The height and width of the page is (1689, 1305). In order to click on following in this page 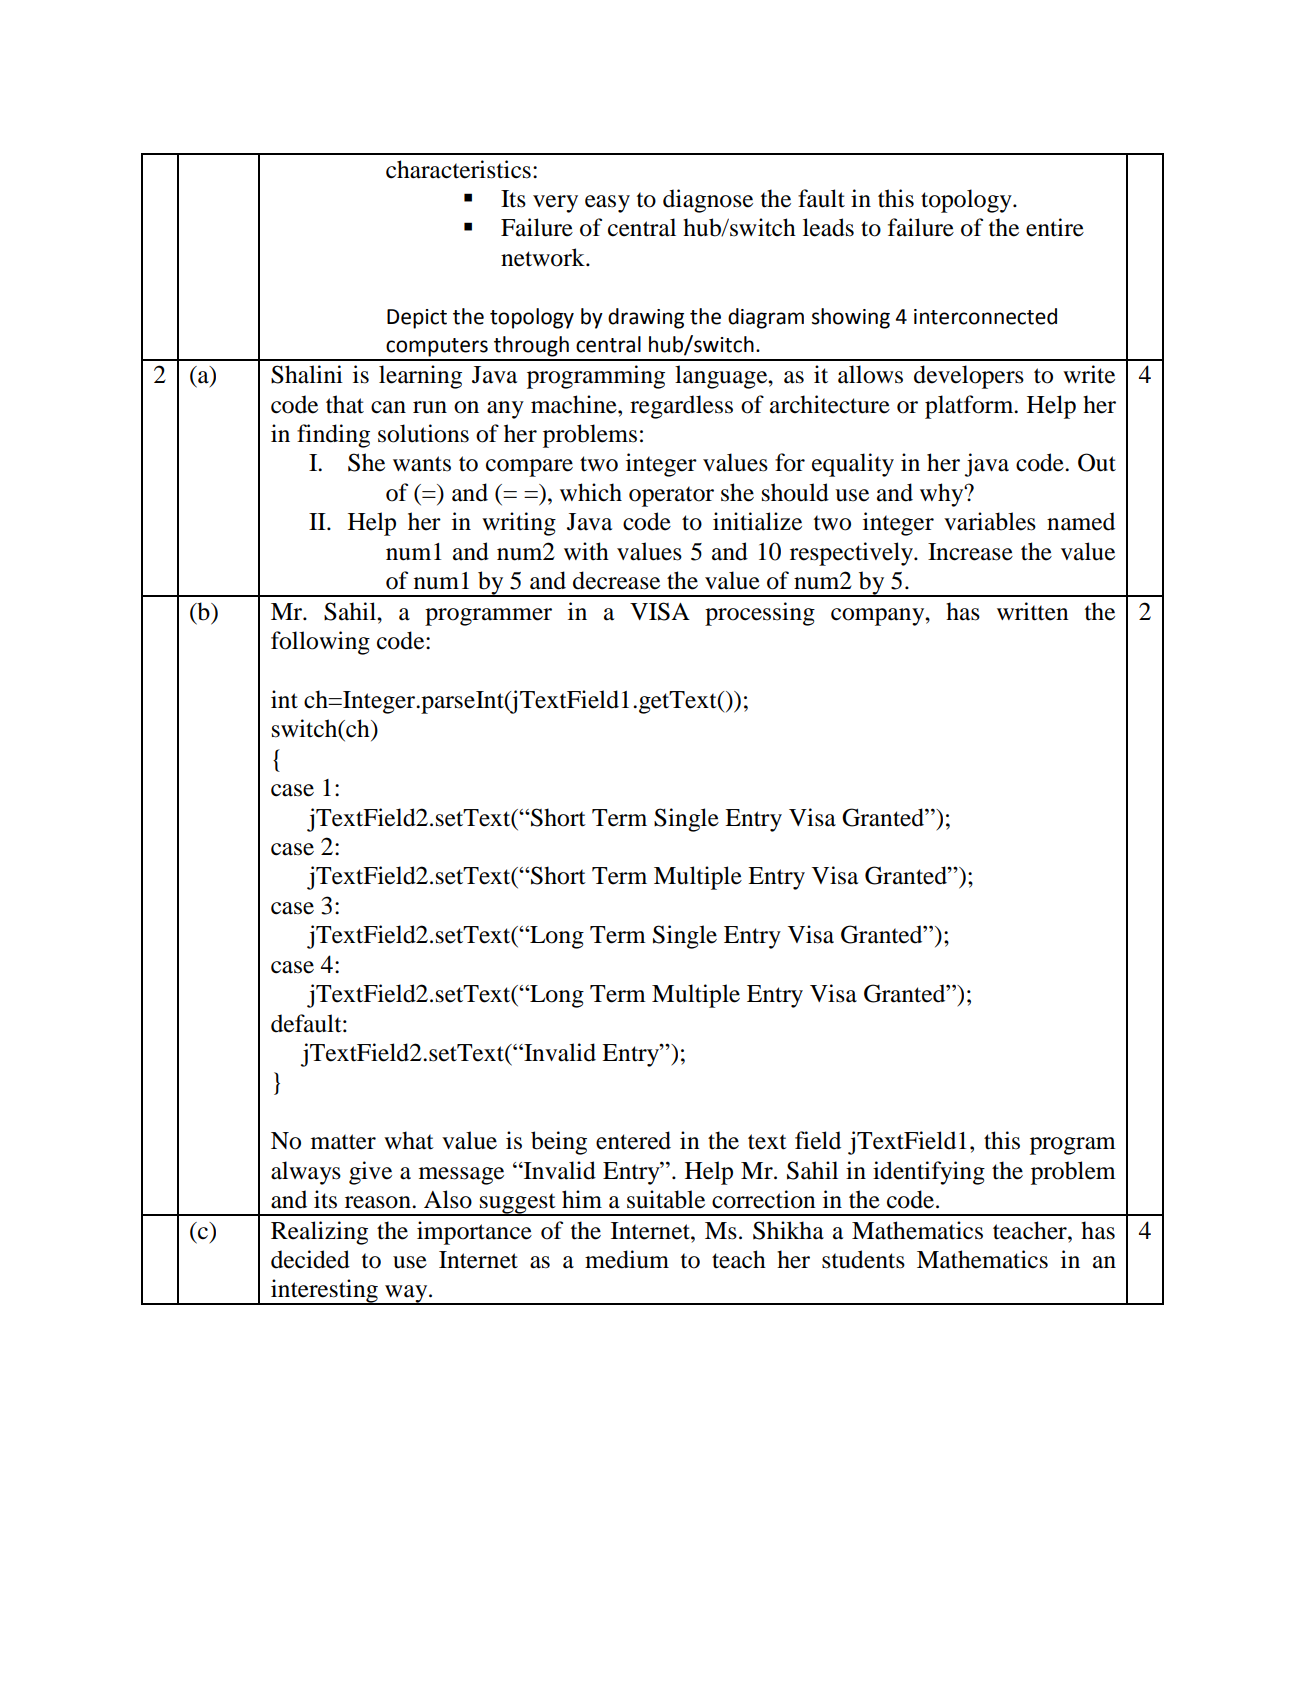, I will do `click(320, 643)`.
